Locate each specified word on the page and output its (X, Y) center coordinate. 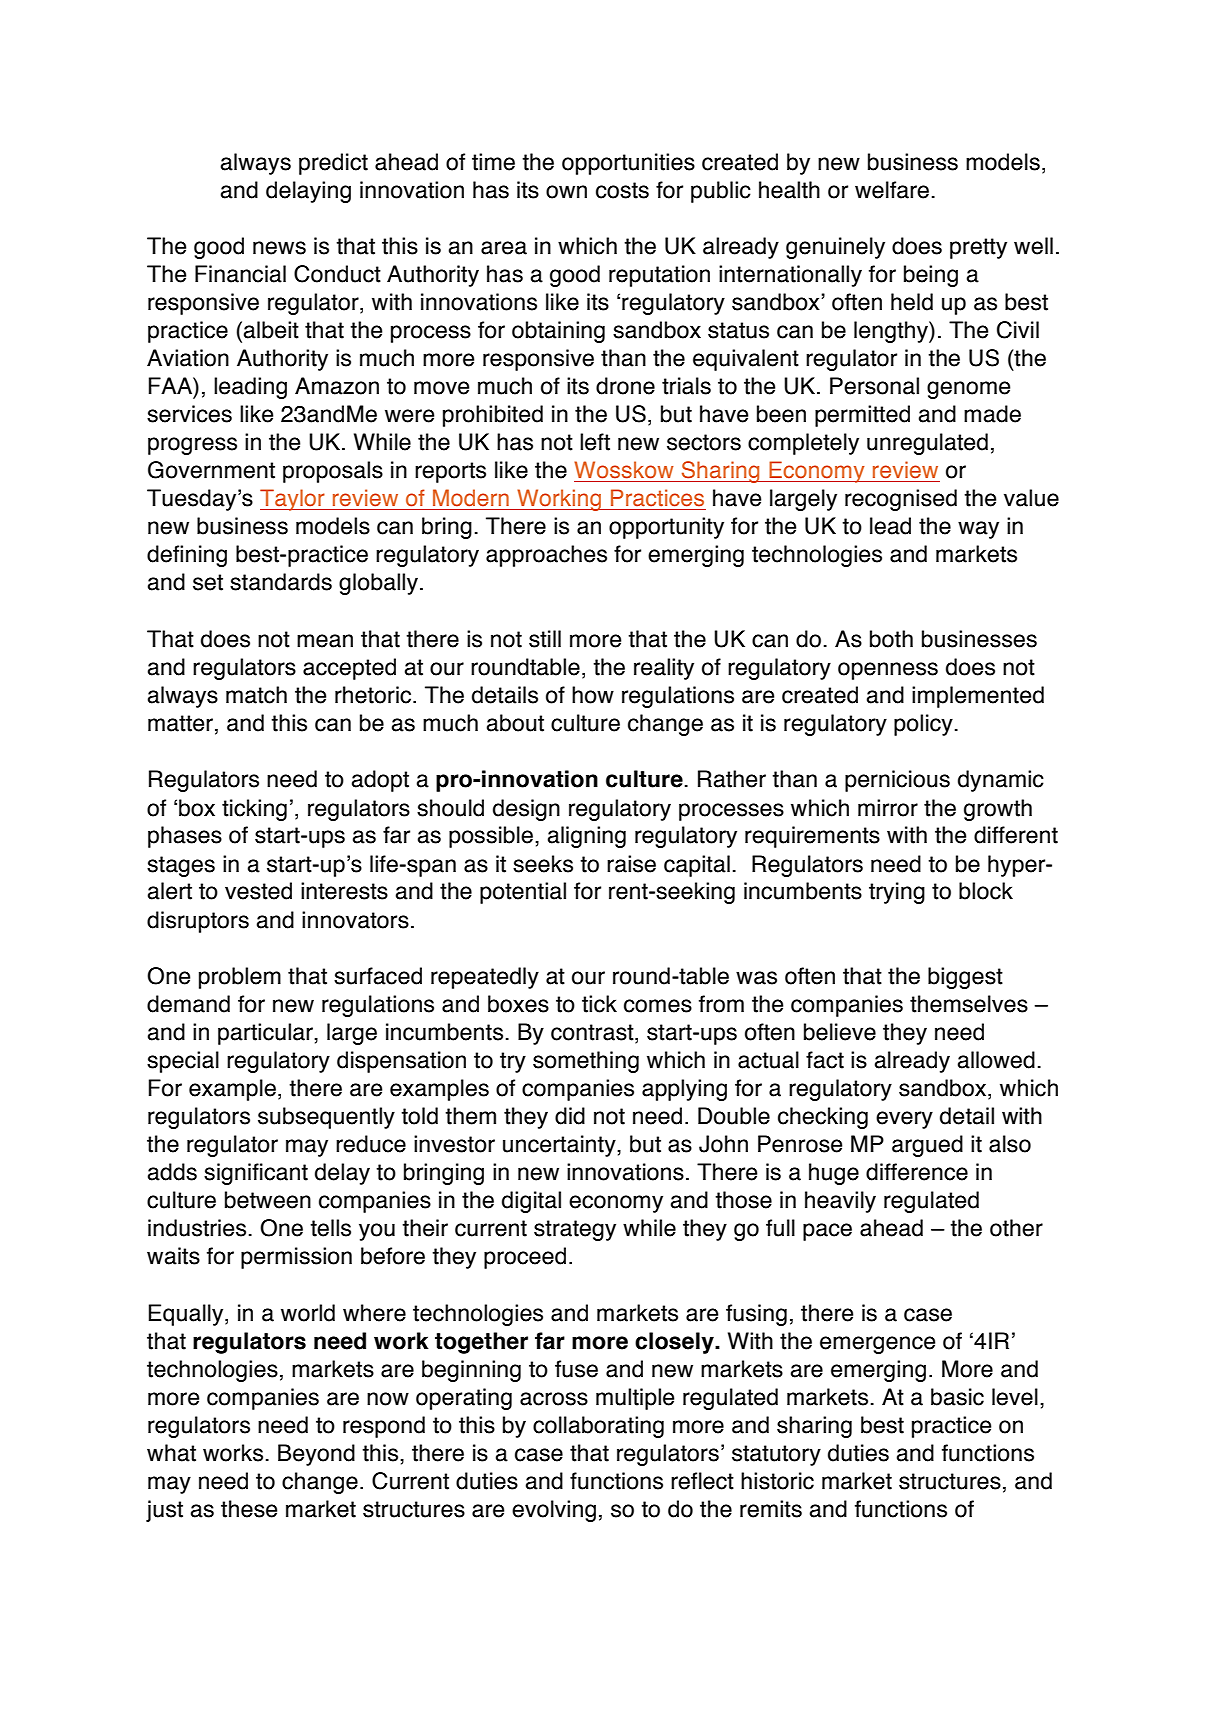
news (279, 248)
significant (256, 1174)
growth (998, 810)
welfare (892, 190)
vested (258, 891)
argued (927, 1146)
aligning (587, 837)
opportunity (666, 528)
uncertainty (560, 1146)
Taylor (293, 500)
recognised (901, 500)
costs (622, 190)
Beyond (316, 1455)
